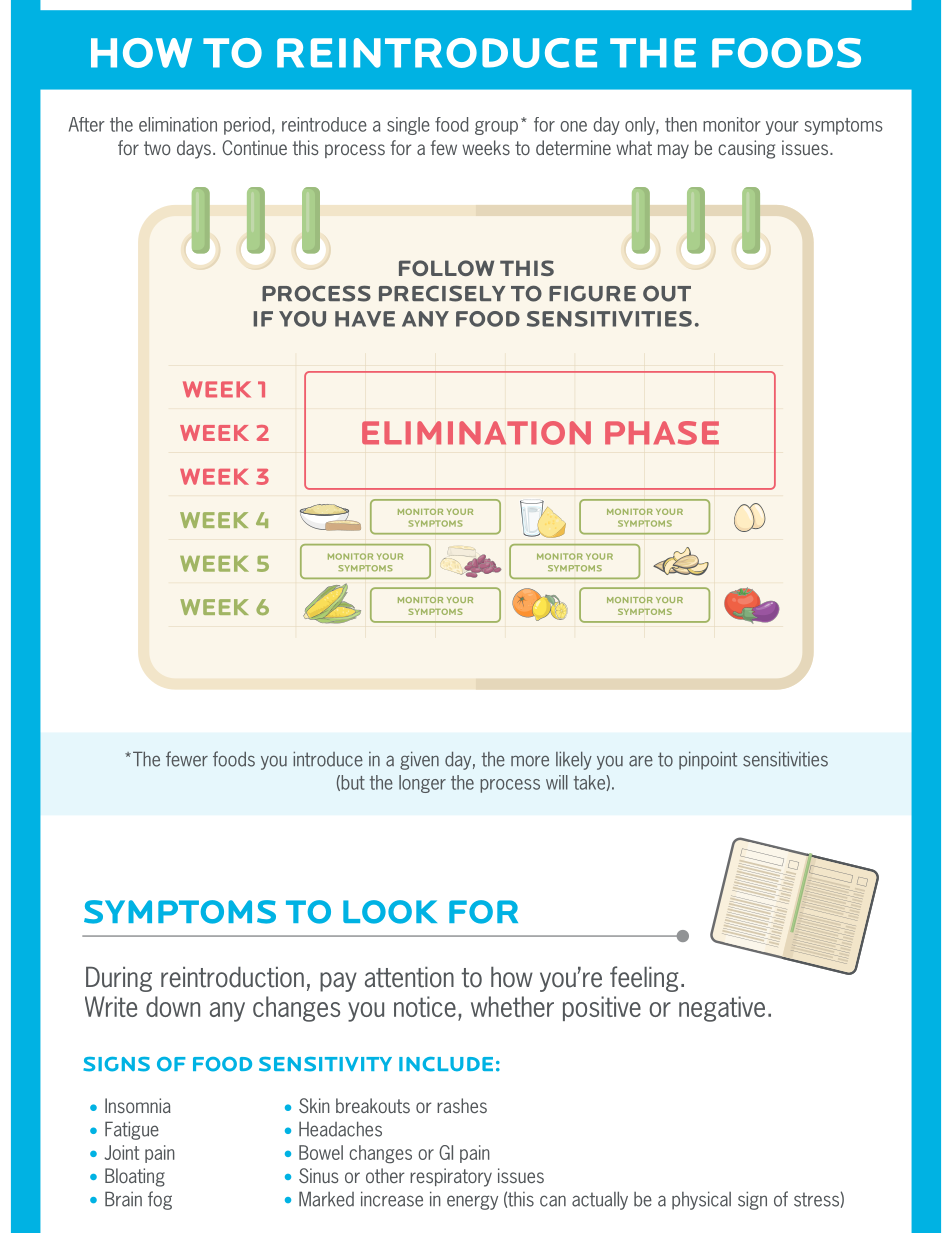 This screenshot has height=1233, width=952. What do you see at coordinates (135, 1177) in the screenshot?
I see `Bloating` at bounding box center [135, 1177].
